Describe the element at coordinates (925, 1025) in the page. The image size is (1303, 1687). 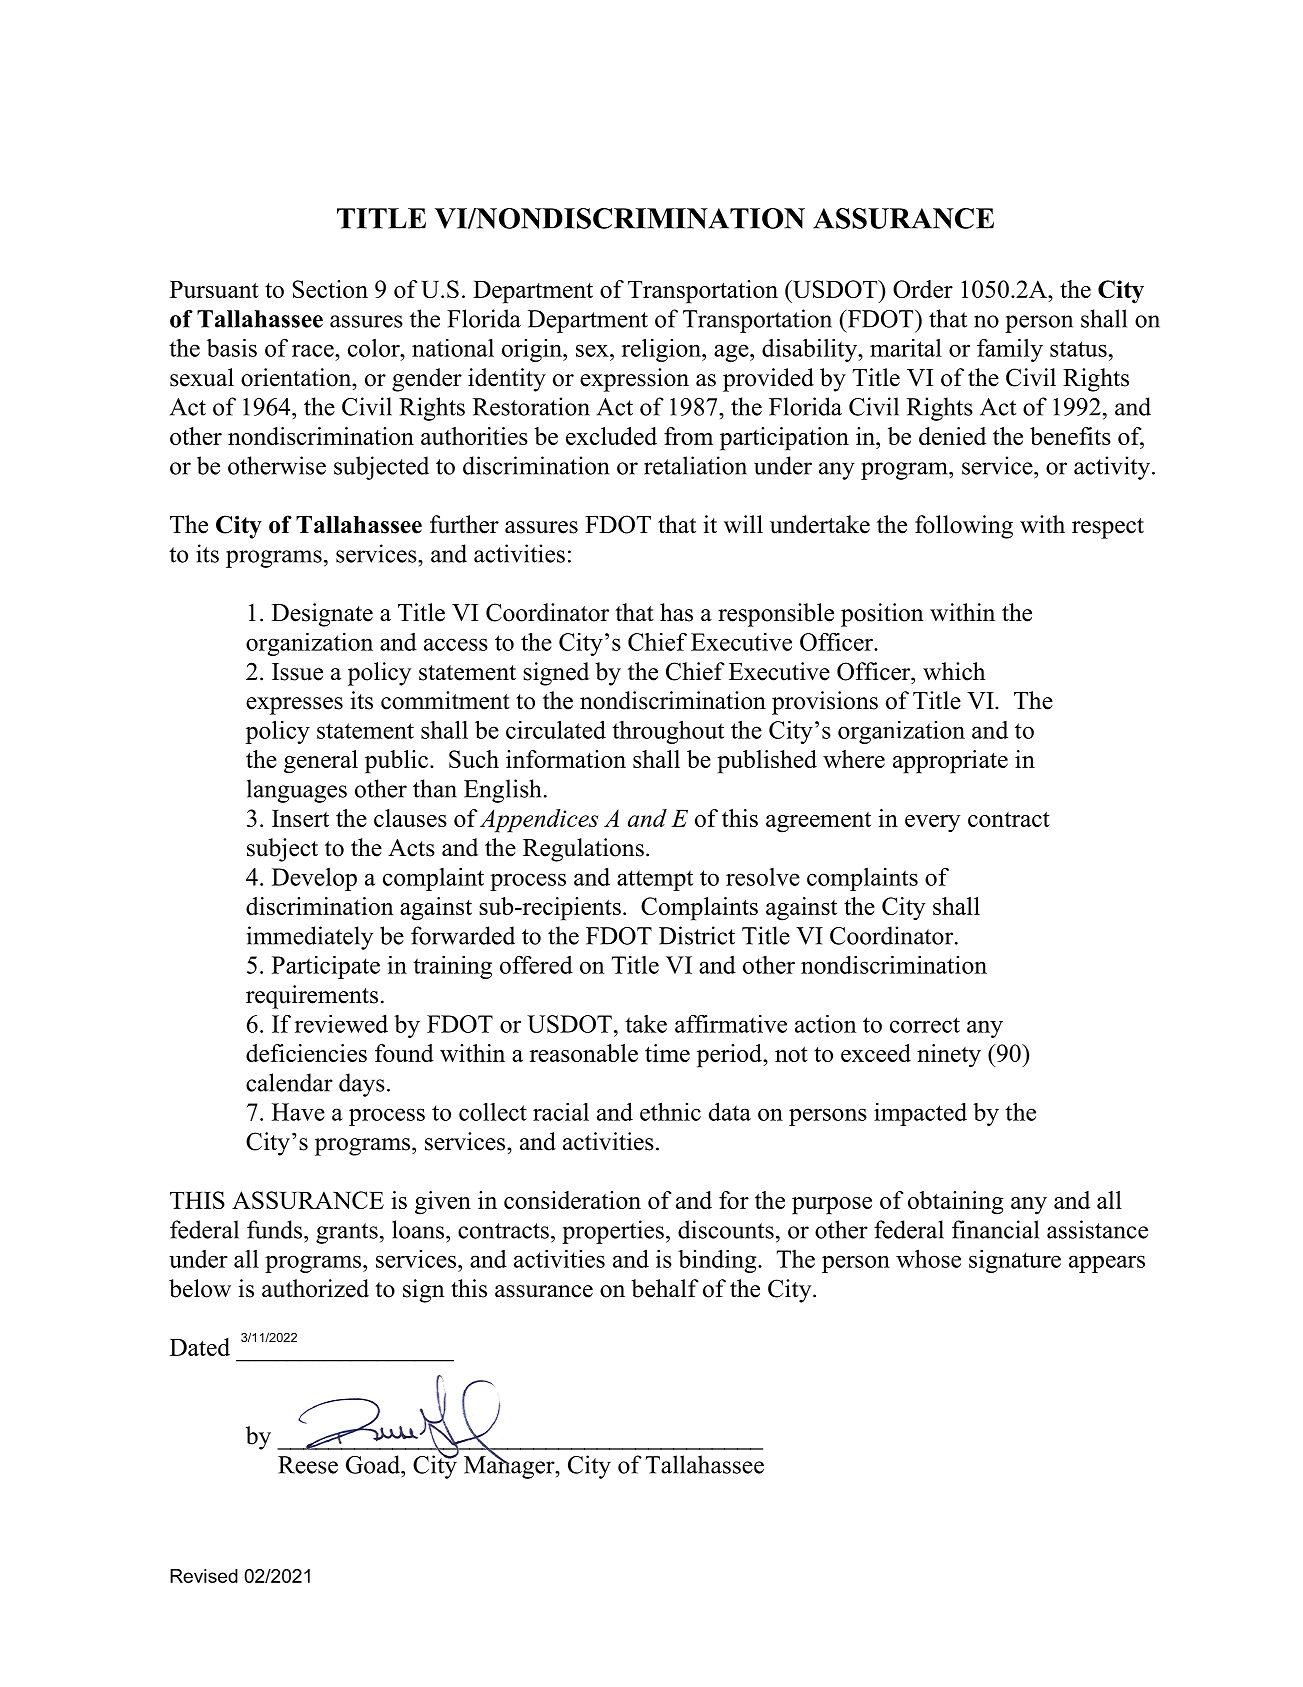
I see `correct` at that location.
